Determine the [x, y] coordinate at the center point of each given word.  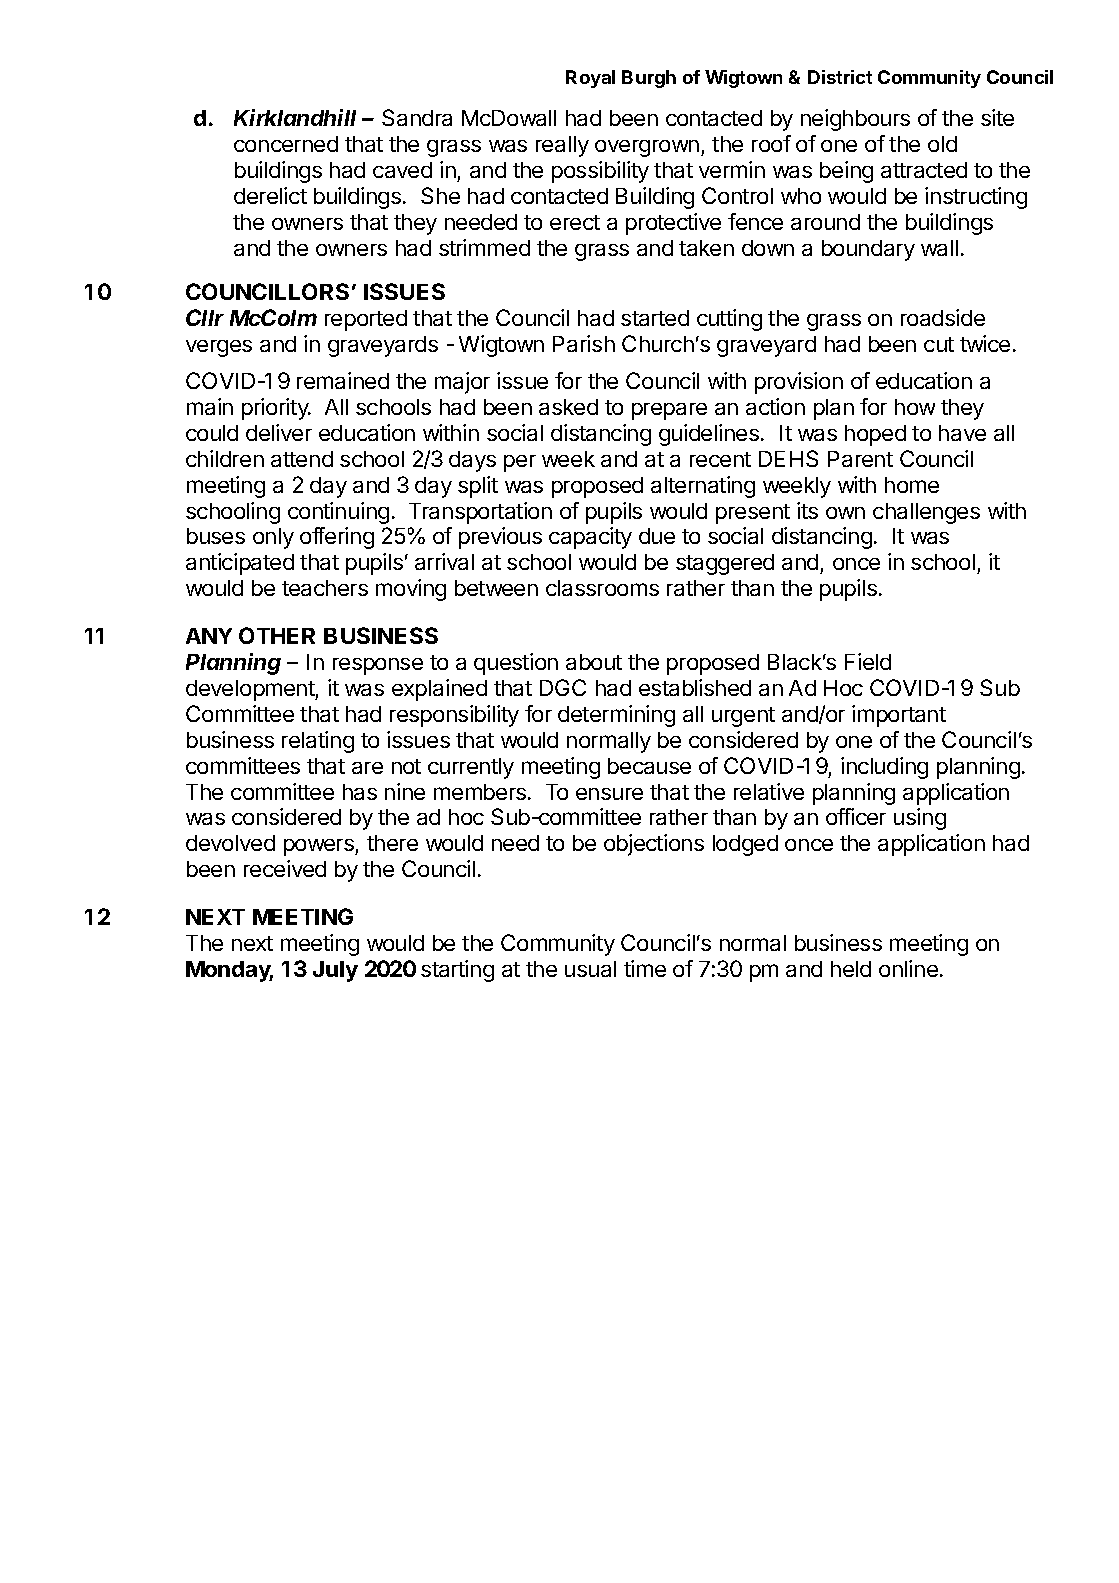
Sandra [417, 117]
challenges [926, 513]
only [273, 538]
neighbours [855, 120]
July [335, 971]
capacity [590, 538]
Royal [590, 79]
